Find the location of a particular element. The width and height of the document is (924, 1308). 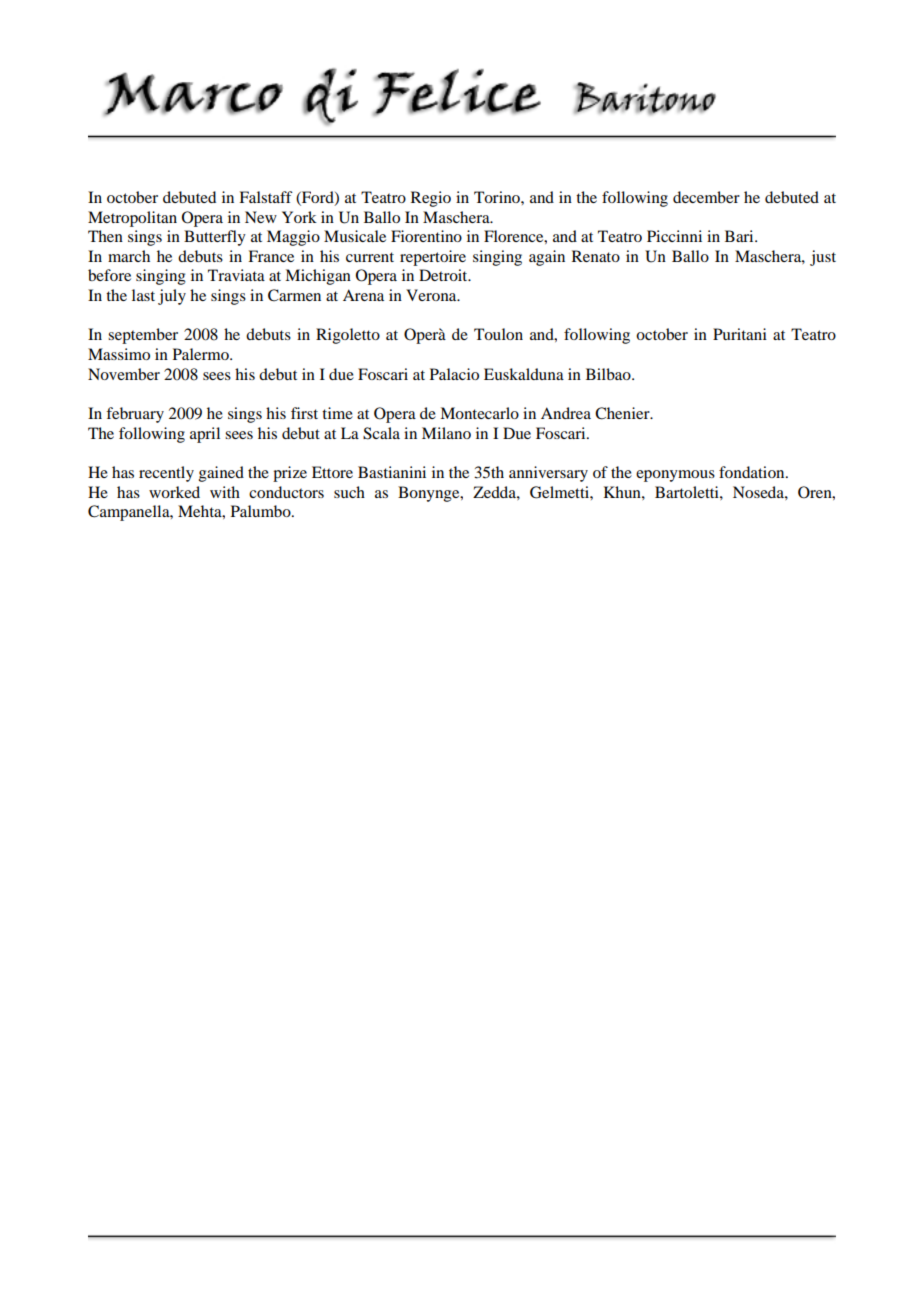

Metropolitan is located at coordinates (132, 219).
